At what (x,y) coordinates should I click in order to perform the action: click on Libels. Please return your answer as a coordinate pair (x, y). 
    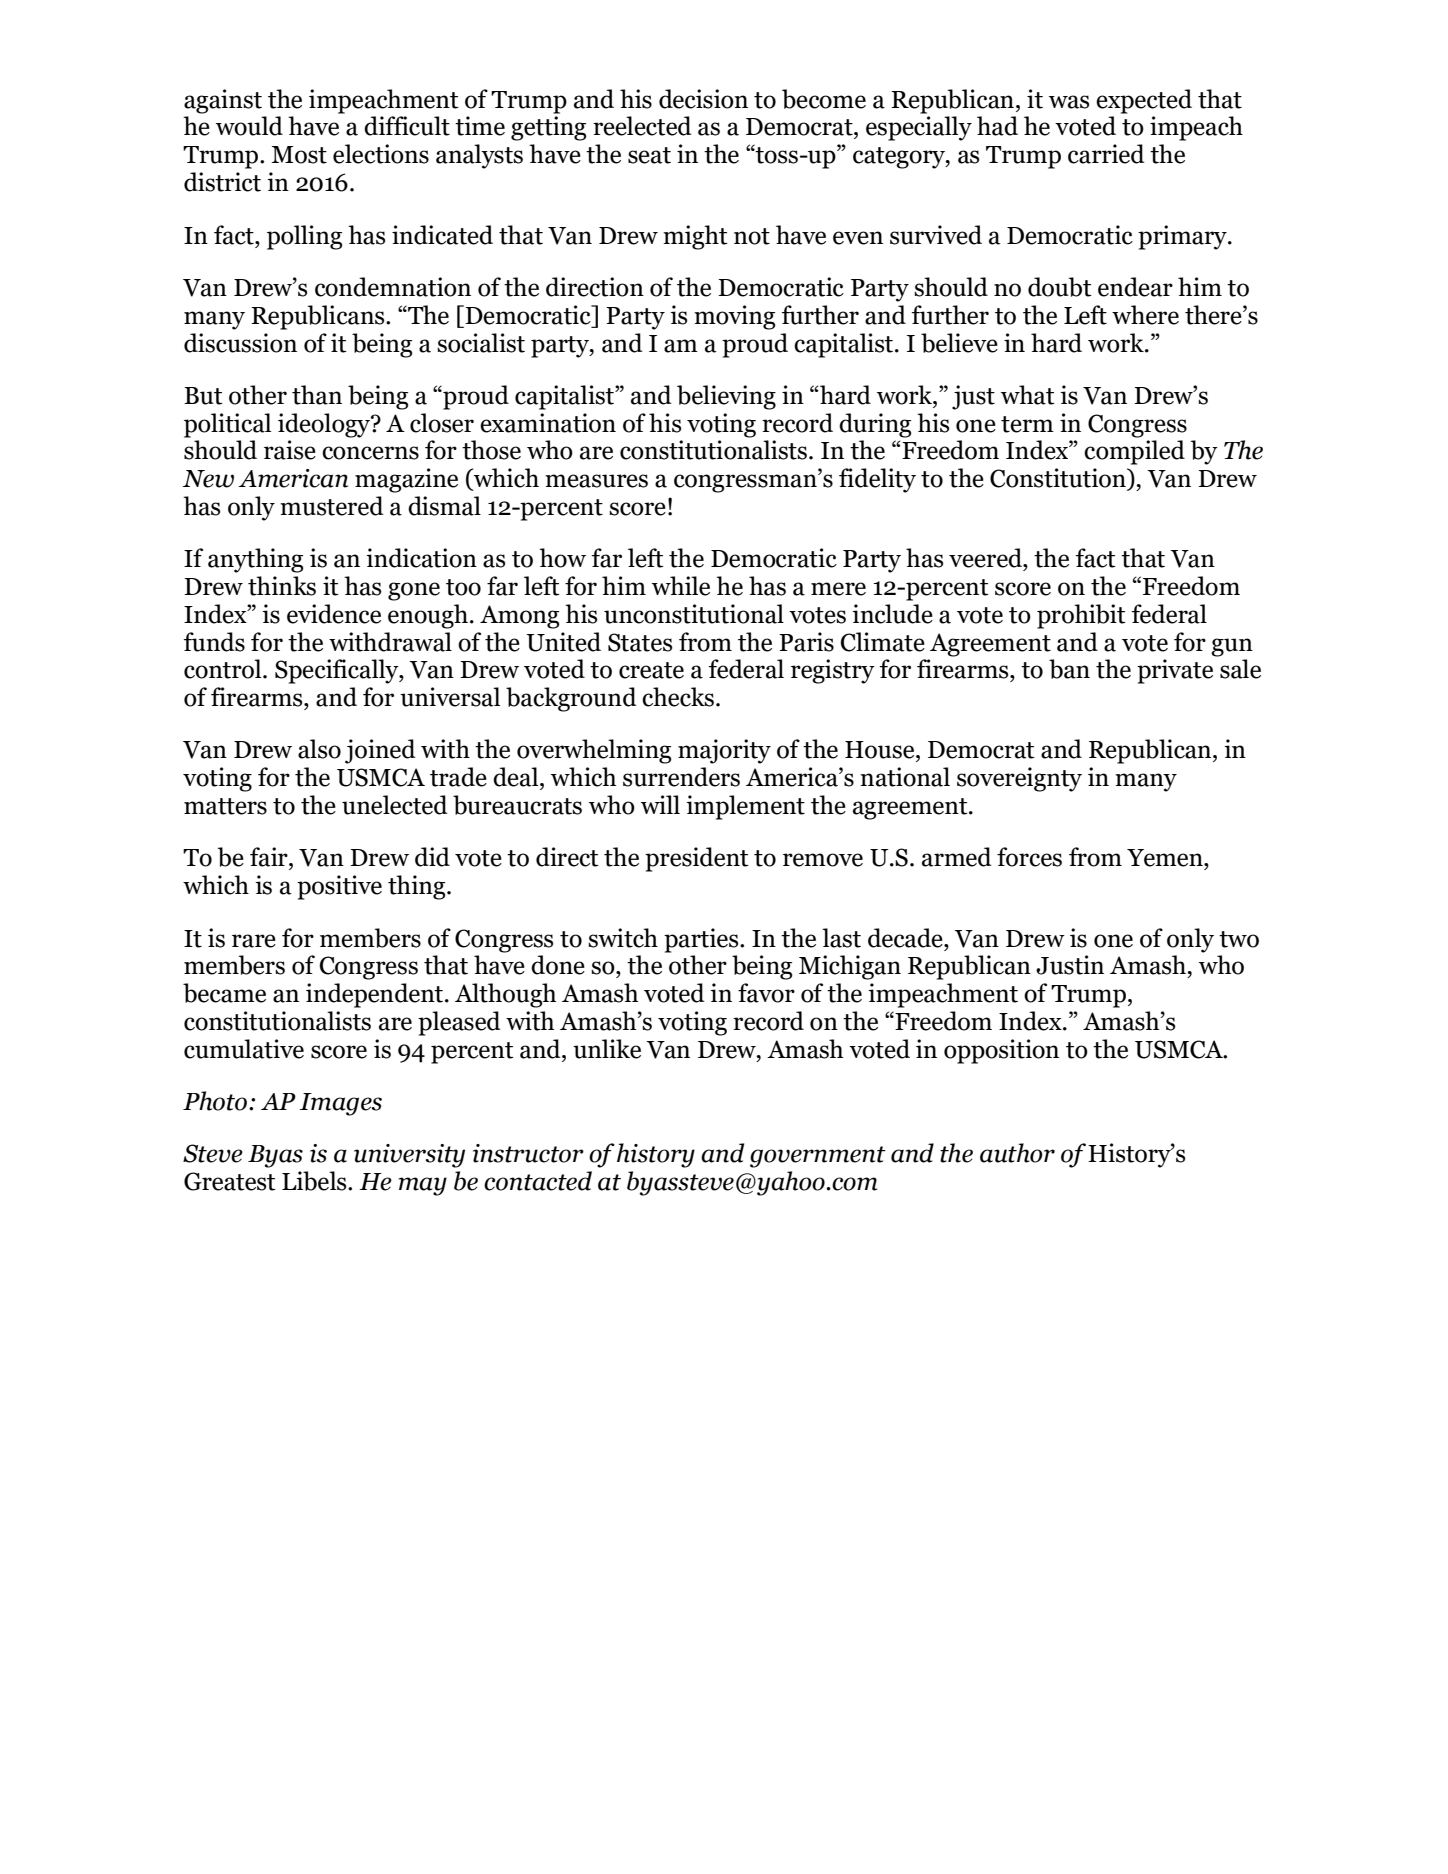
    Looking at the image, I should click on (315, 1181).
